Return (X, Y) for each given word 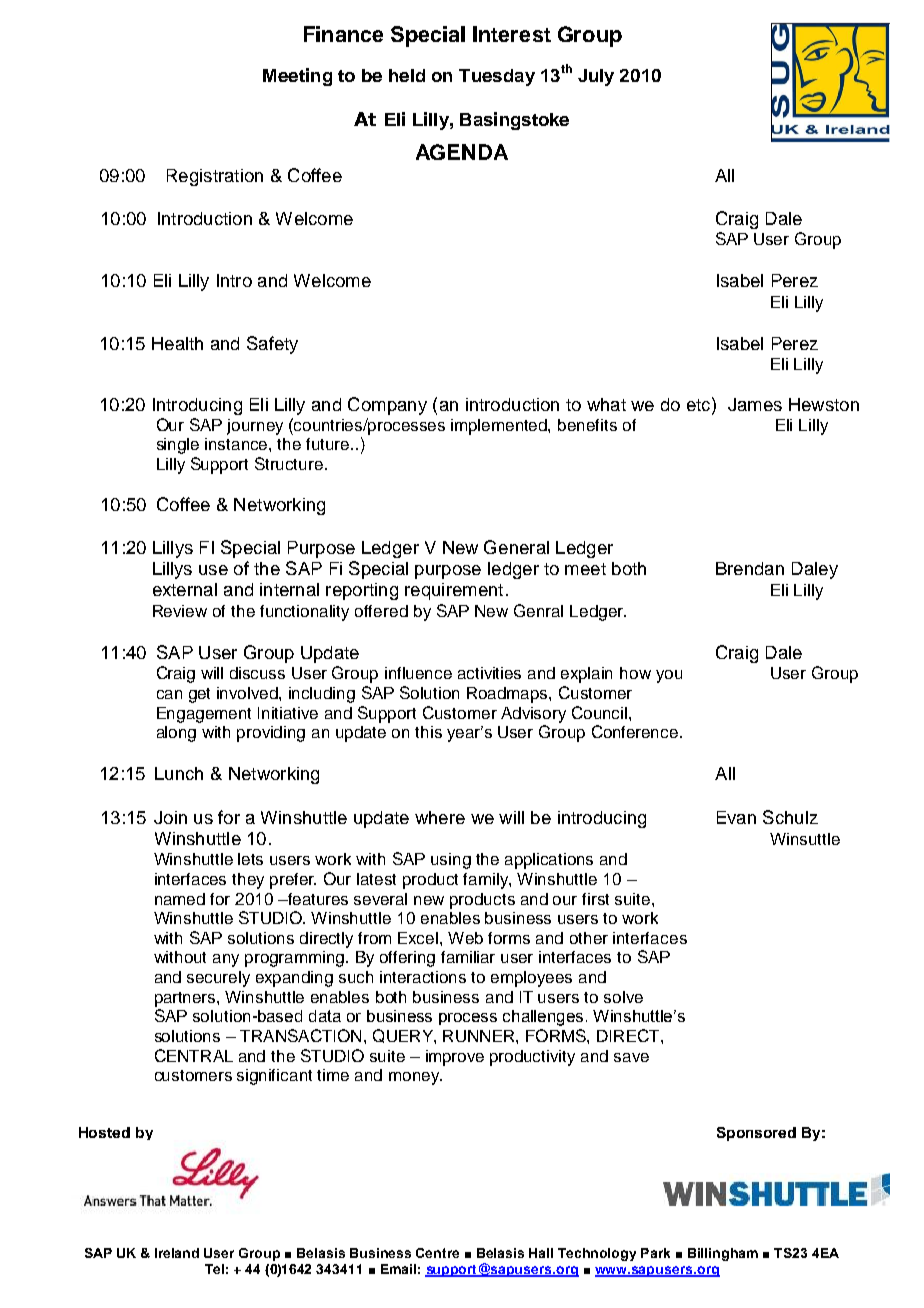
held (407, 75)
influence (418, 673)
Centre (437, 1253)
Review (180, 611)
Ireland (177, 1253)
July (596, 77)
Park (655, 1253)
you (669, 676)
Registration (215, 177)
